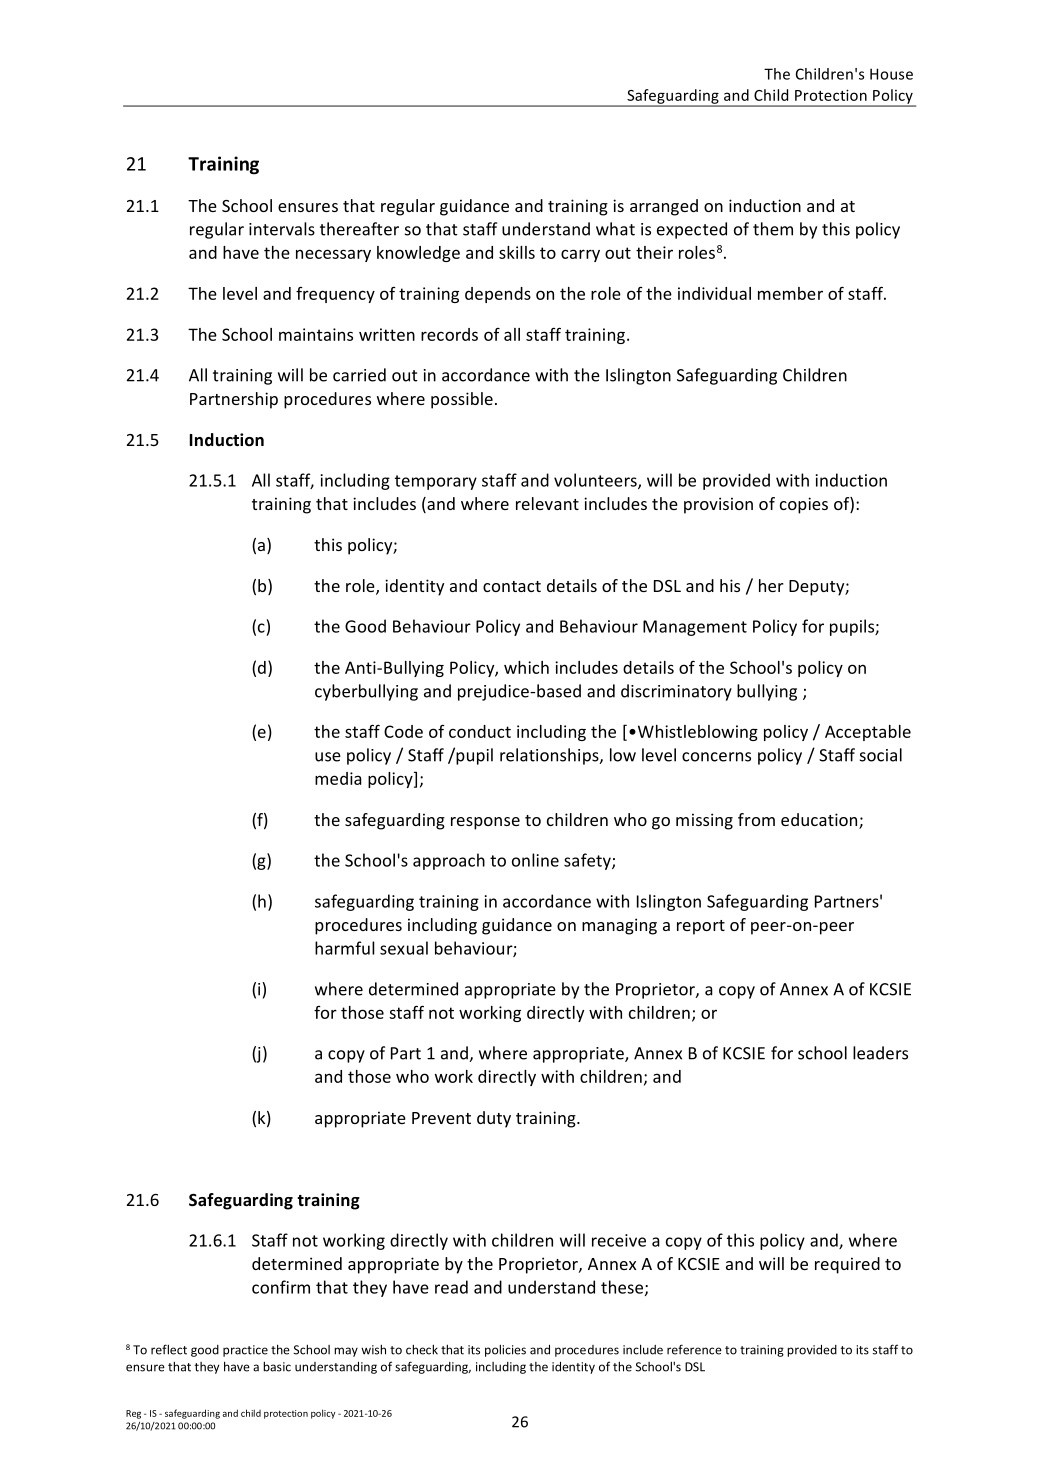 The image size is (1039, 1469). What do you see at coordinates (505, 1351) in the screenshot?
I see `policies` at bounding box center [505, 1351].
